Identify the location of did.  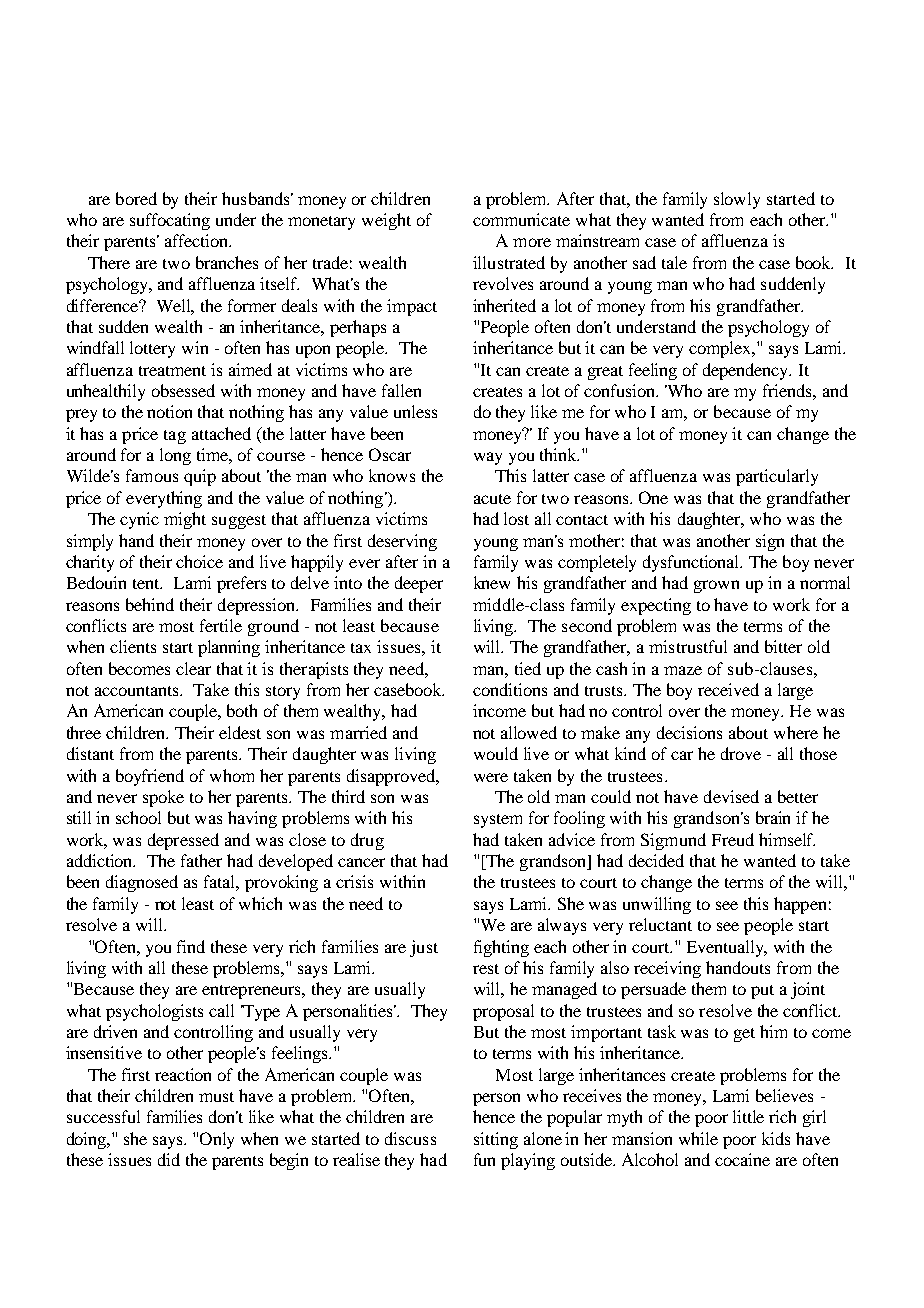
(169, 1159).
